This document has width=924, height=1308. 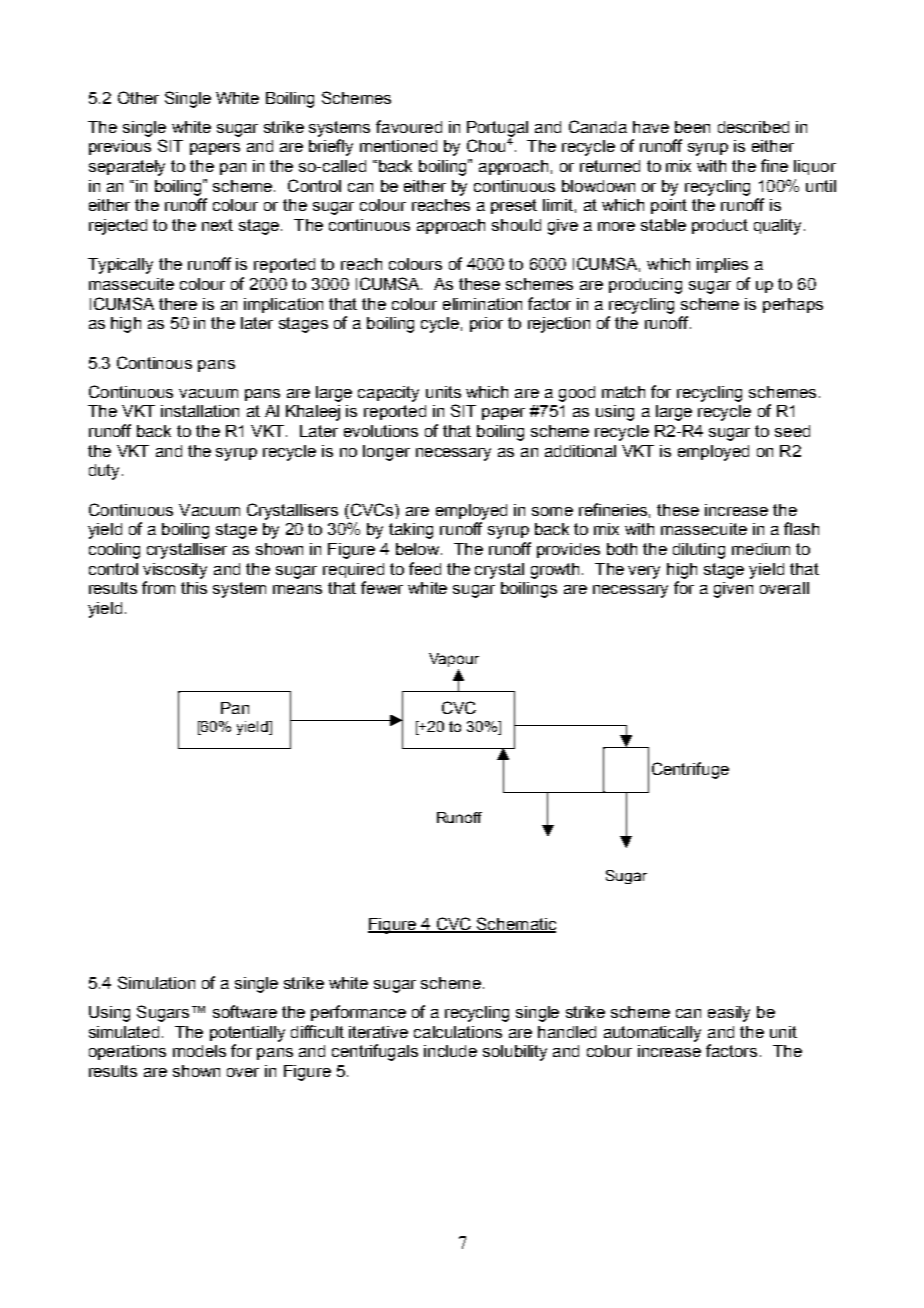 I want to click on Vapour, so click(x=454, y=660).
